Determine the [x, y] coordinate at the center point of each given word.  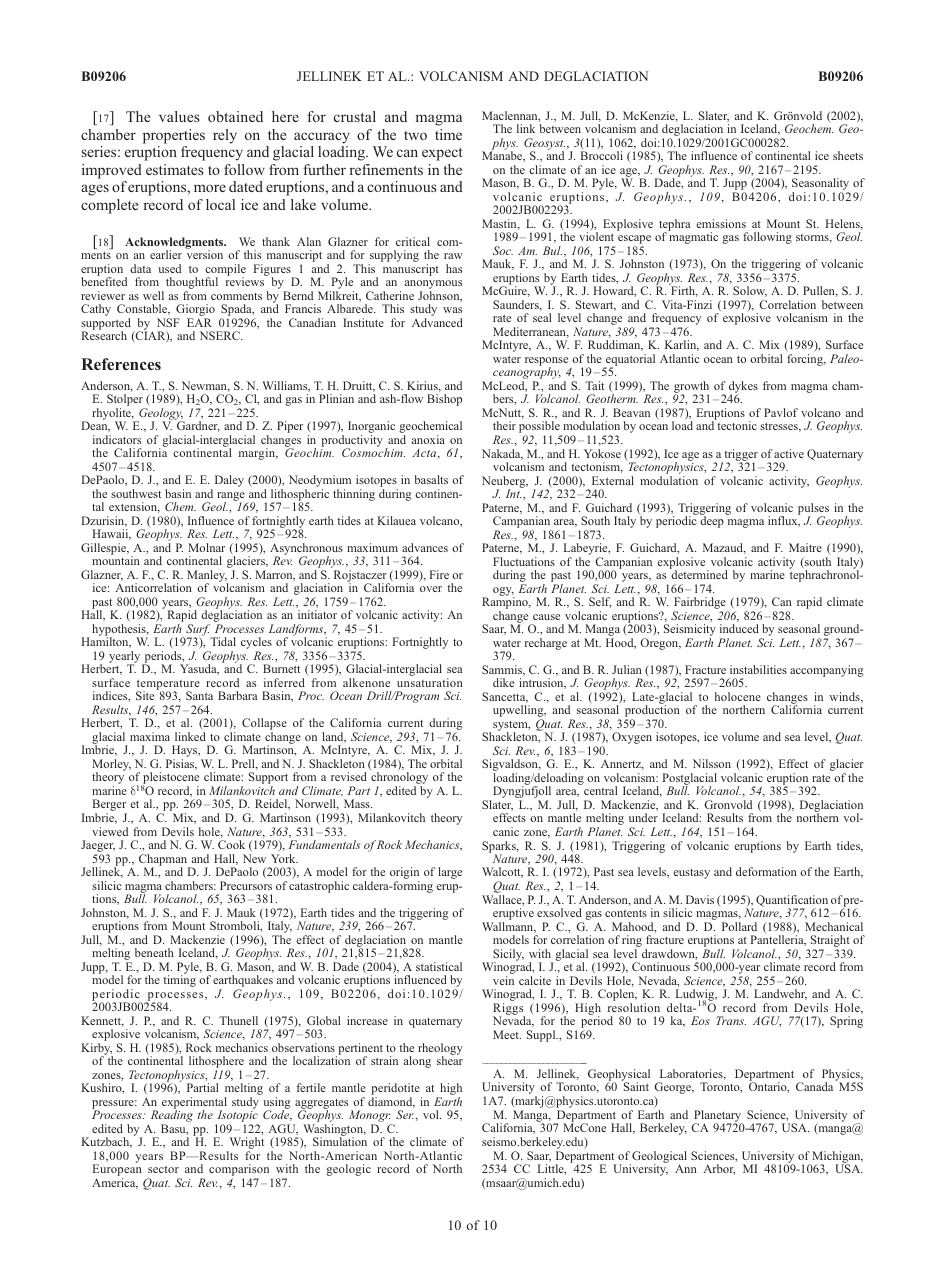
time [448, 134]
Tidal [223, 641]
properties [174, 136]
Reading [170, 1117]
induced [739, 628]
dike [503, 682]
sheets [848, 155]
